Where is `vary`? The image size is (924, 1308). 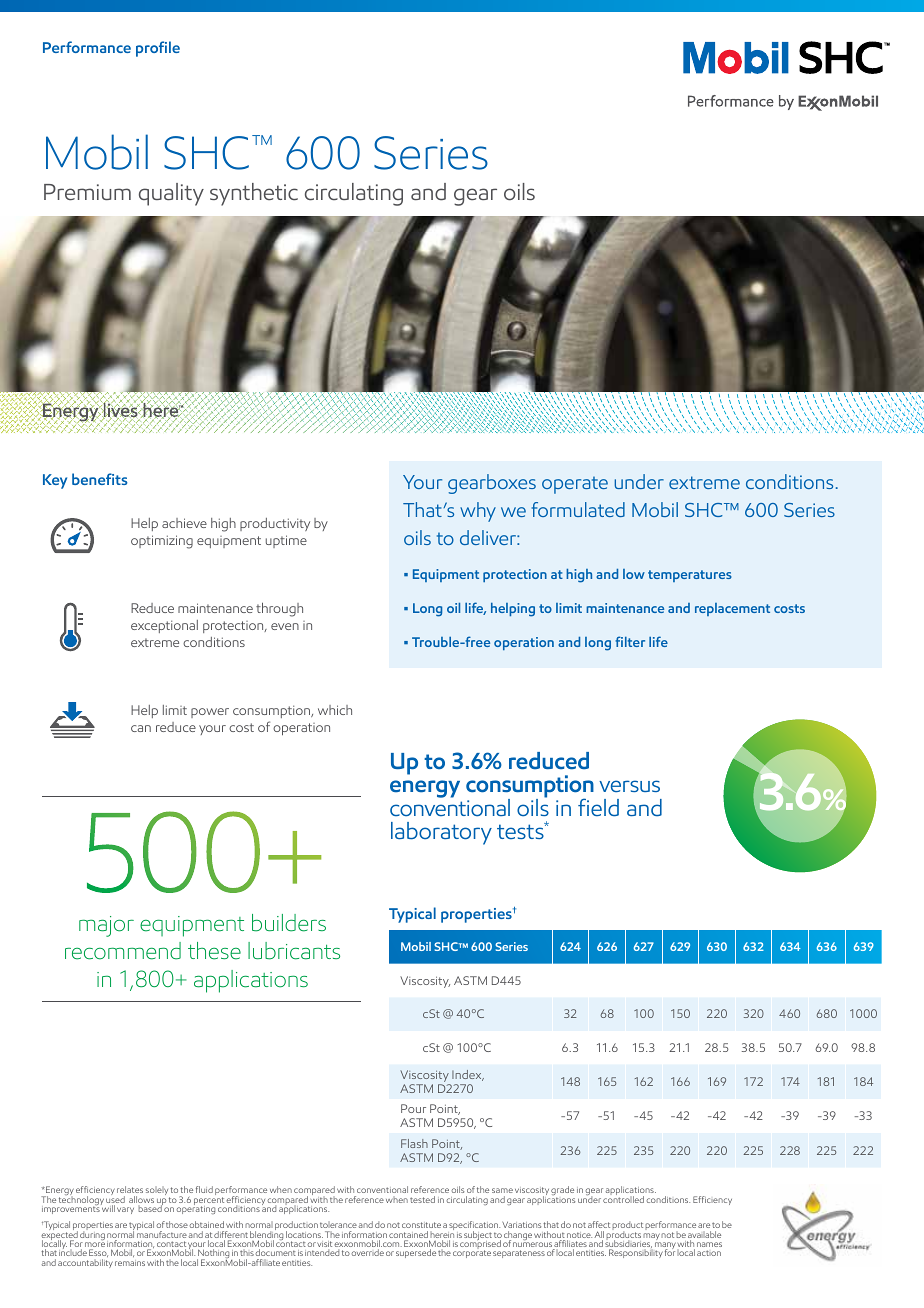
vary is located at coordinates (125, 1210).
